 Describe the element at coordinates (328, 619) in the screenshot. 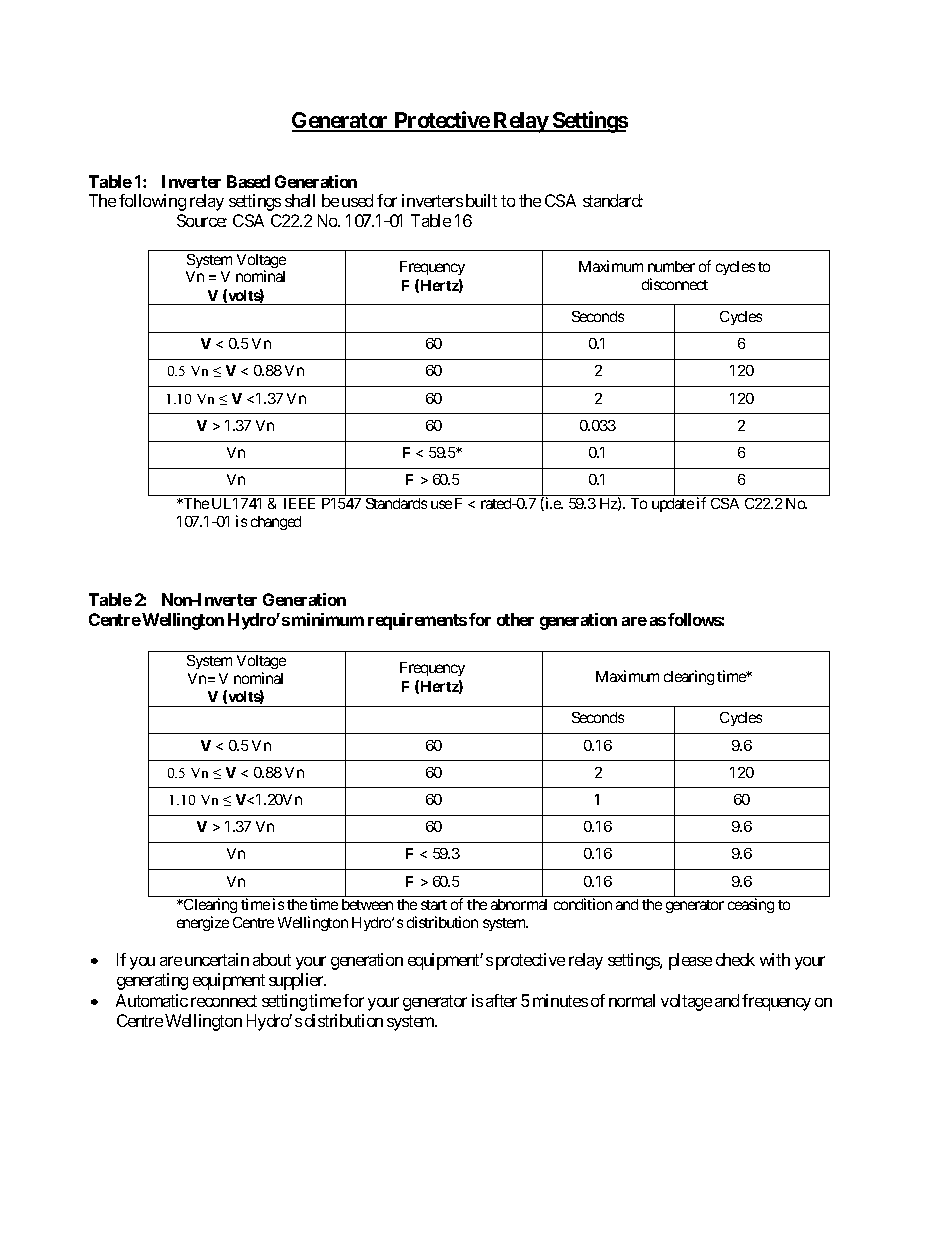

I see `minimum` at that location.
